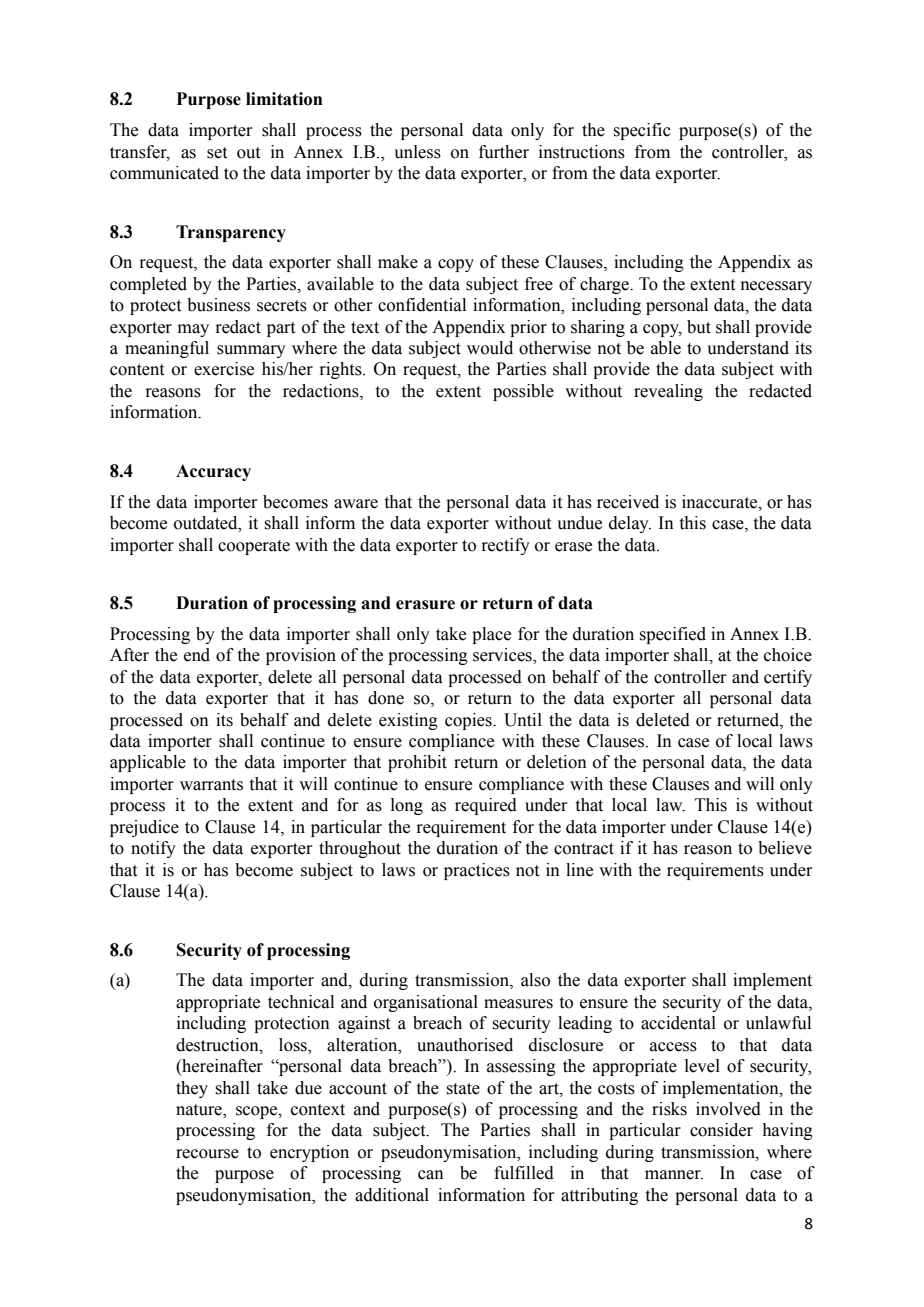 The height and width of the screenshot is (1307, 924). Describe the element at coordinates (431, 1175) in the screenshot. I see `can` at that location.
